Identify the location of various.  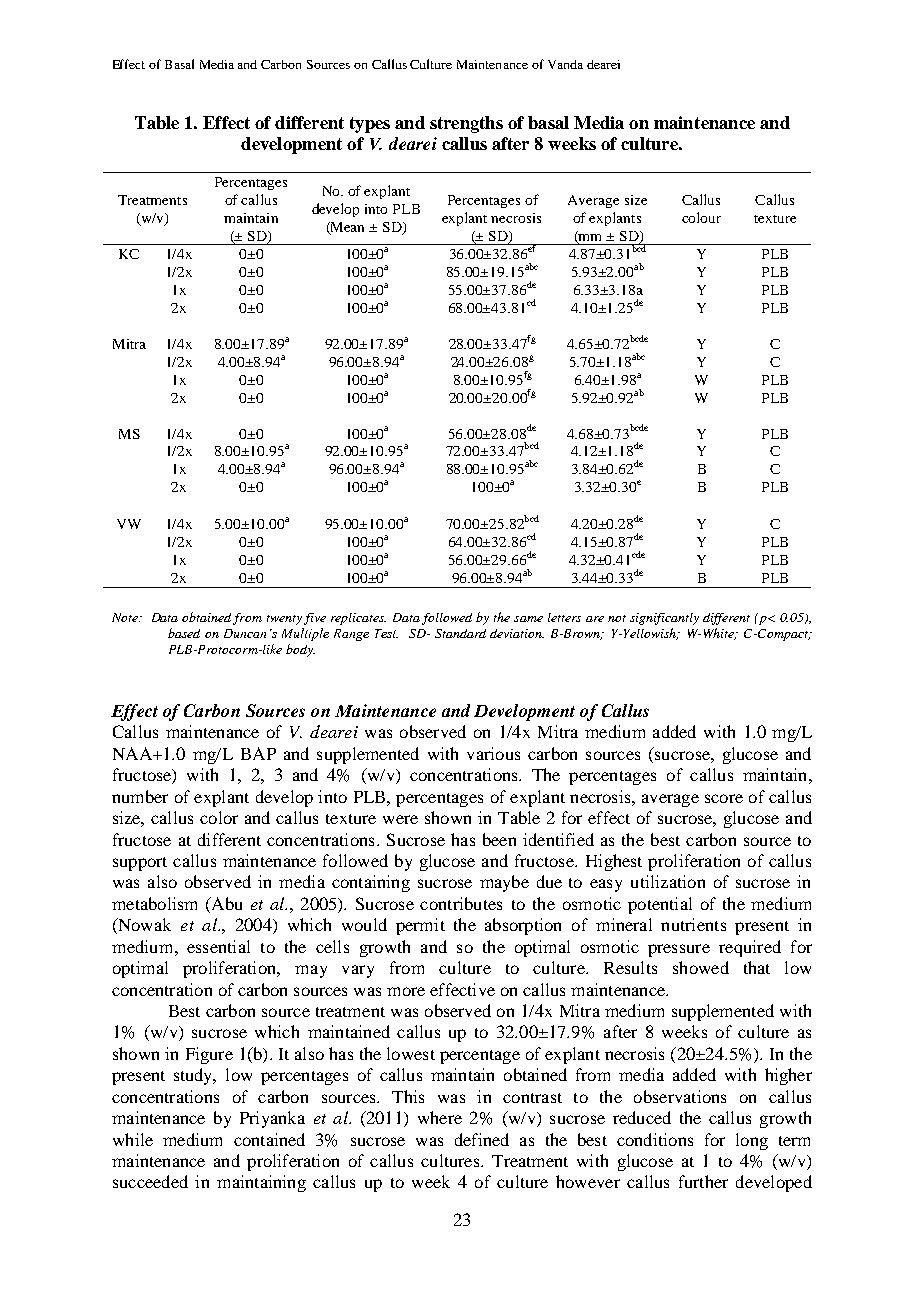
(493, 753).
